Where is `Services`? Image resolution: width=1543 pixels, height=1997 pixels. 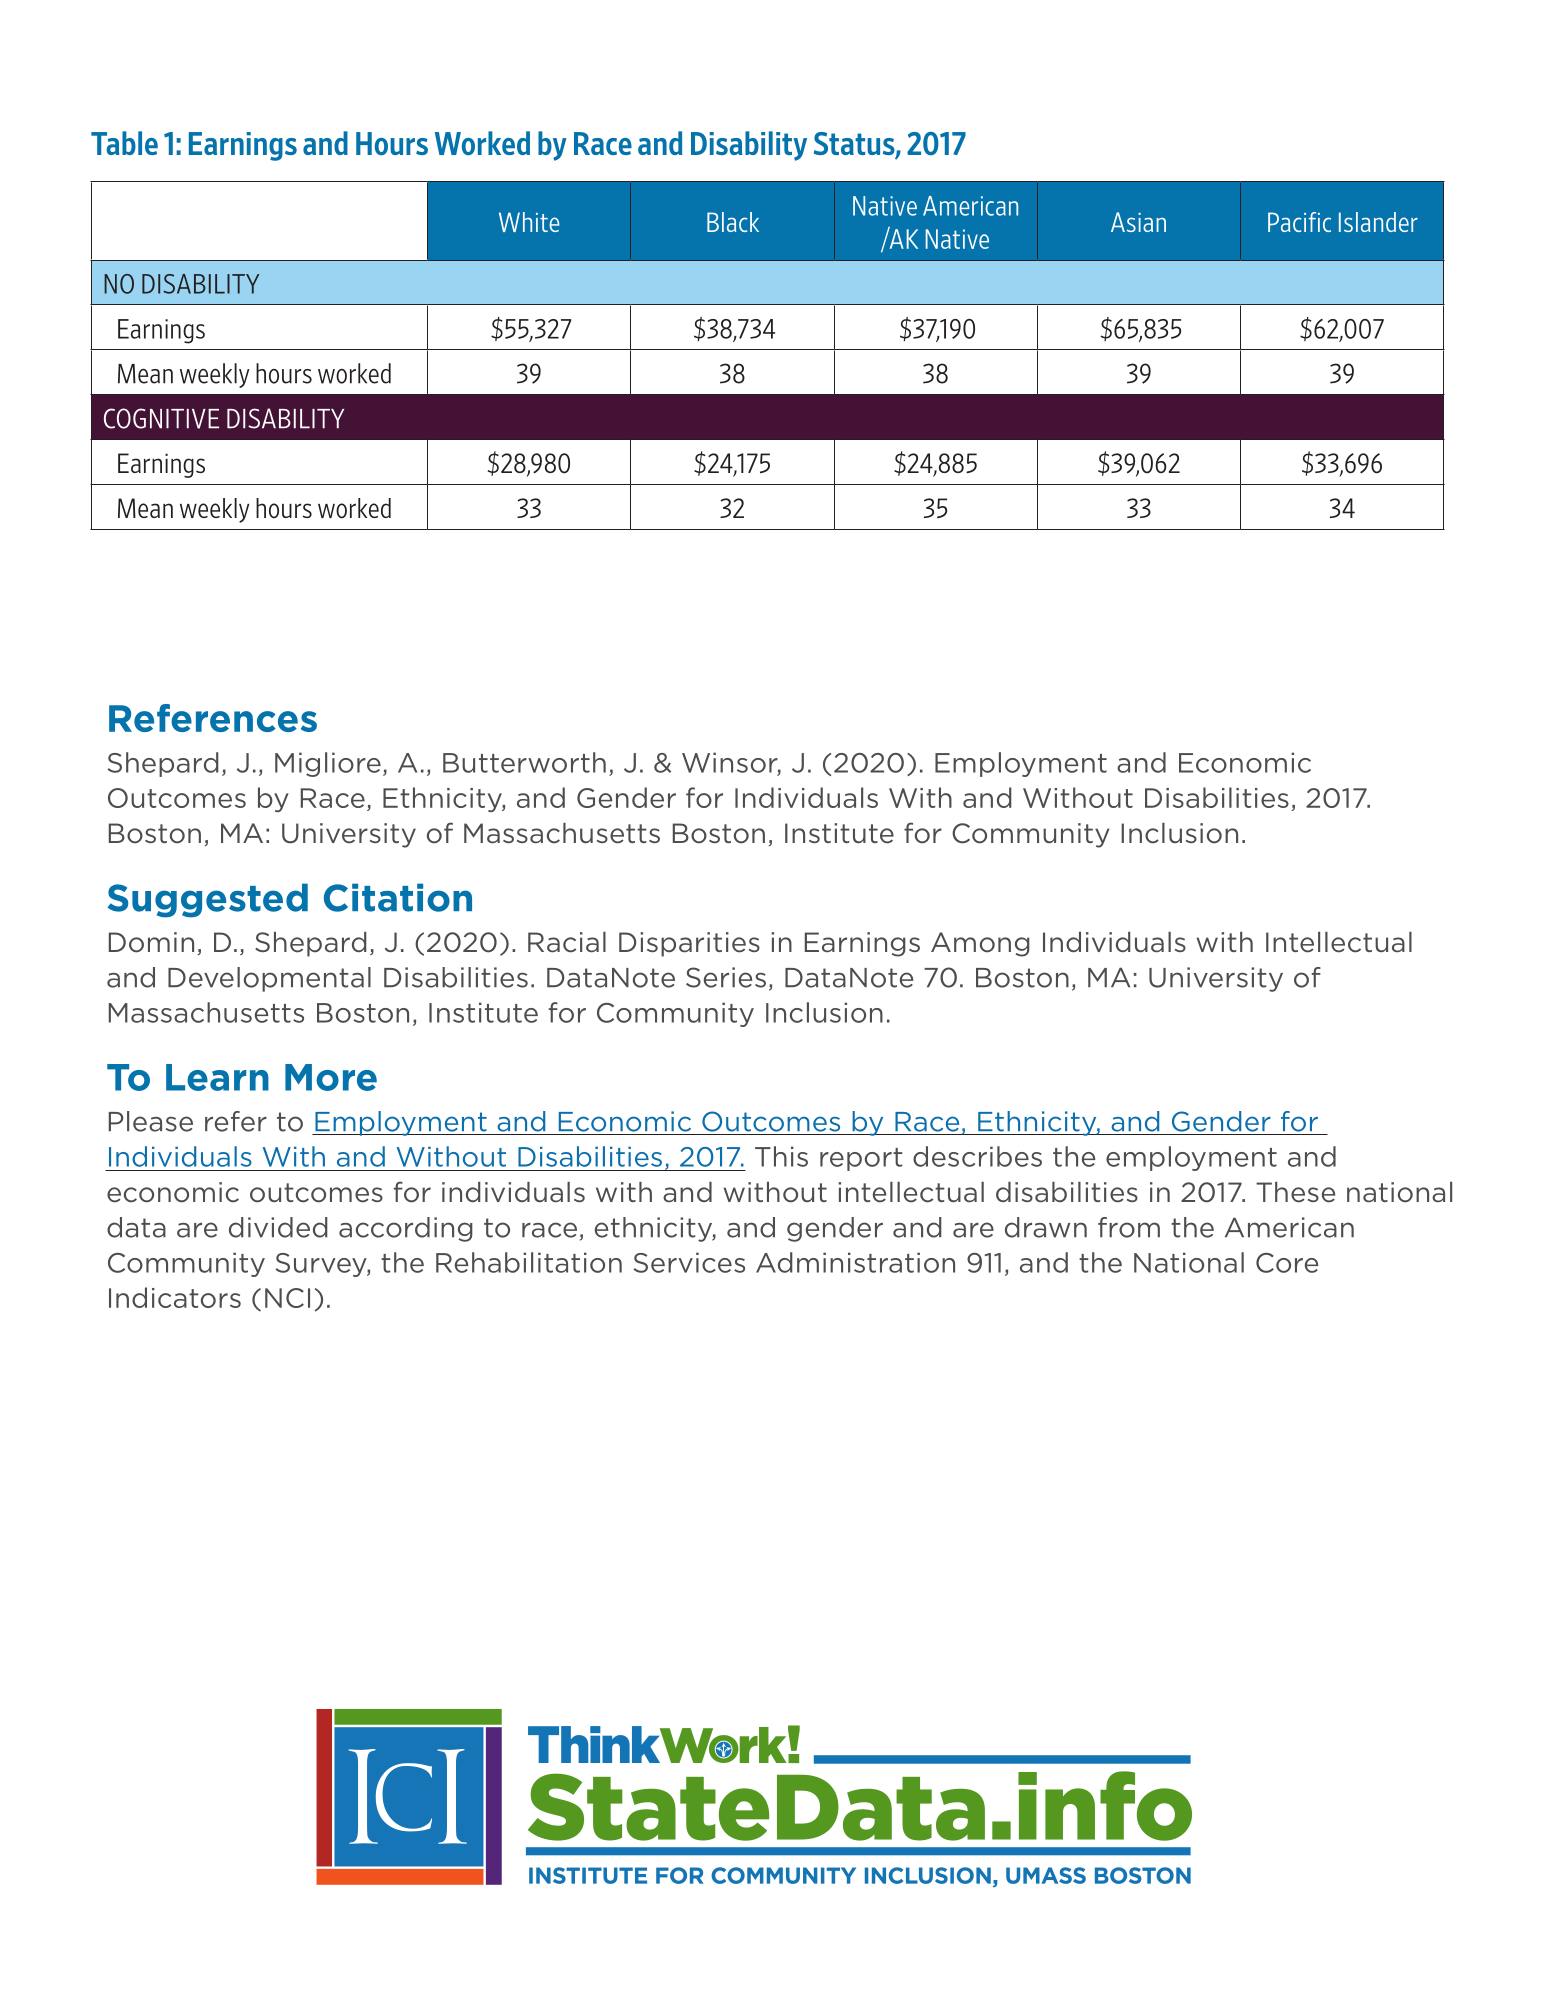 Services is located at coordinates (689, 1262).
